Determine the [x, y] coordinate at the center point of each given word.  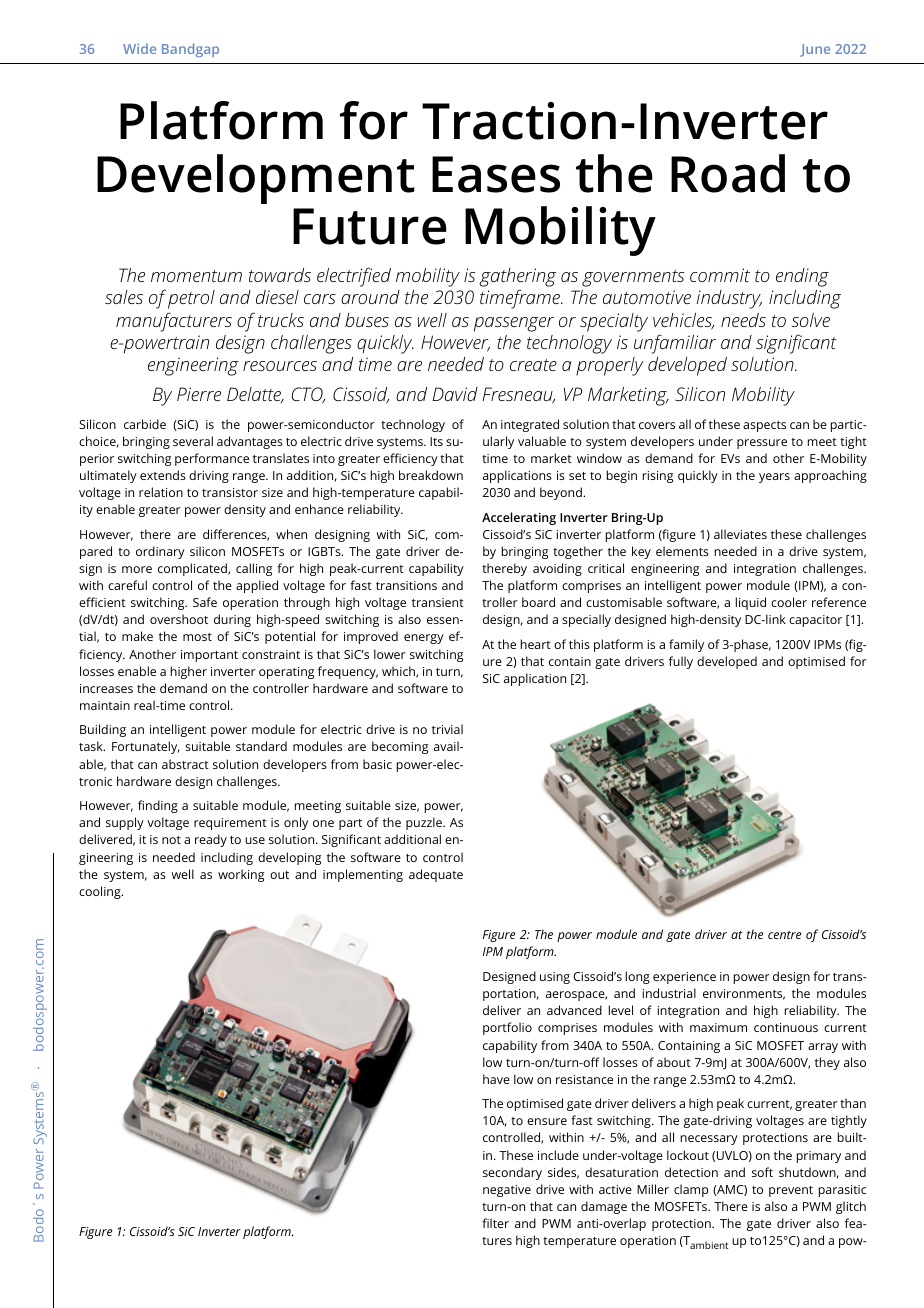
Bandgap [190, 50]
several [193, 441]
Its [436, 441]
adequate [436, 875]
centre [784, 935]
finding [158, 806]
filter [495, 1223]
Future [370, 226]
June [815, 50]
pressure [762, 444]
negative [507, 1191]
